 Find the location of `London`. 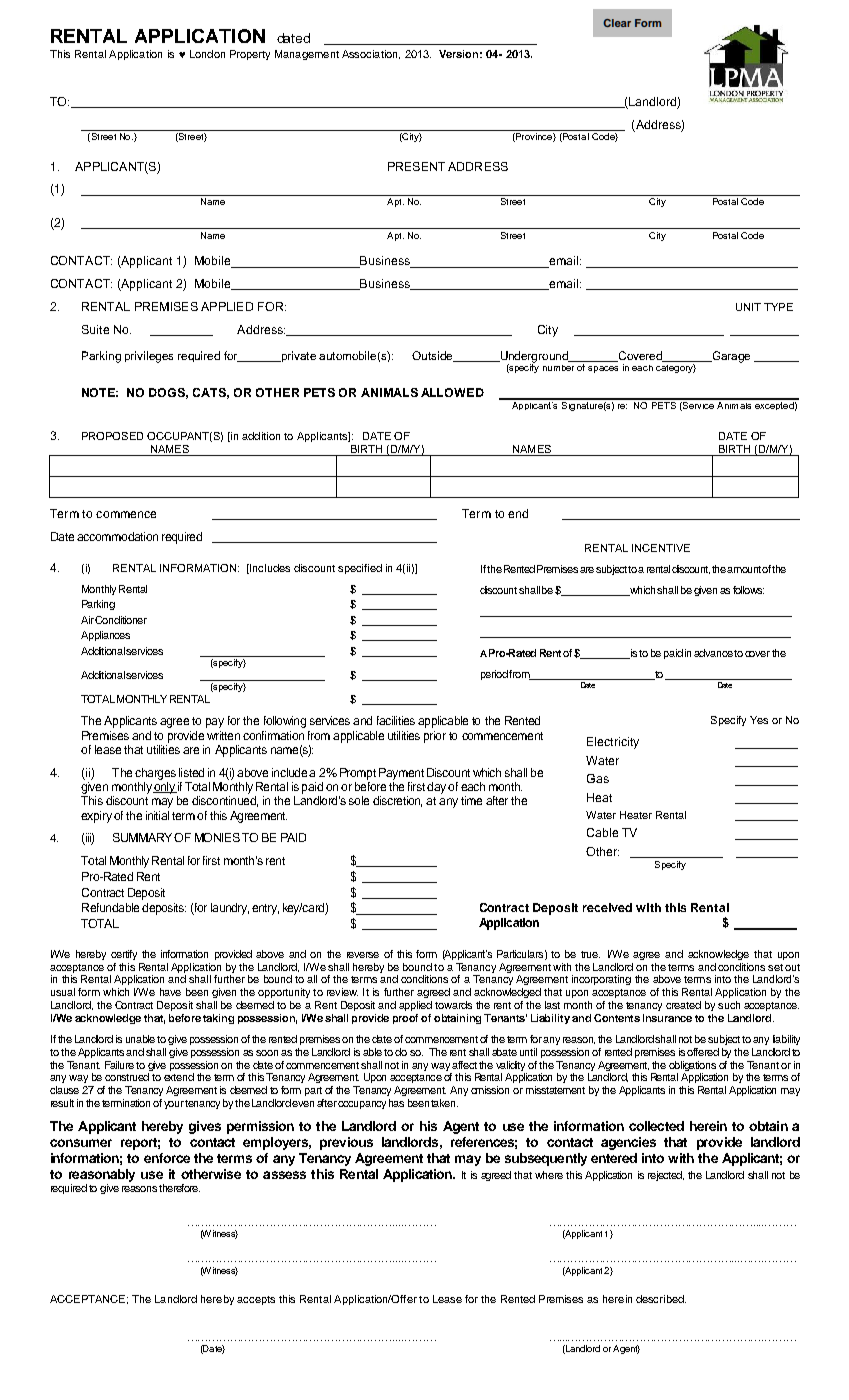

London is located at coordinates (207, 54).
